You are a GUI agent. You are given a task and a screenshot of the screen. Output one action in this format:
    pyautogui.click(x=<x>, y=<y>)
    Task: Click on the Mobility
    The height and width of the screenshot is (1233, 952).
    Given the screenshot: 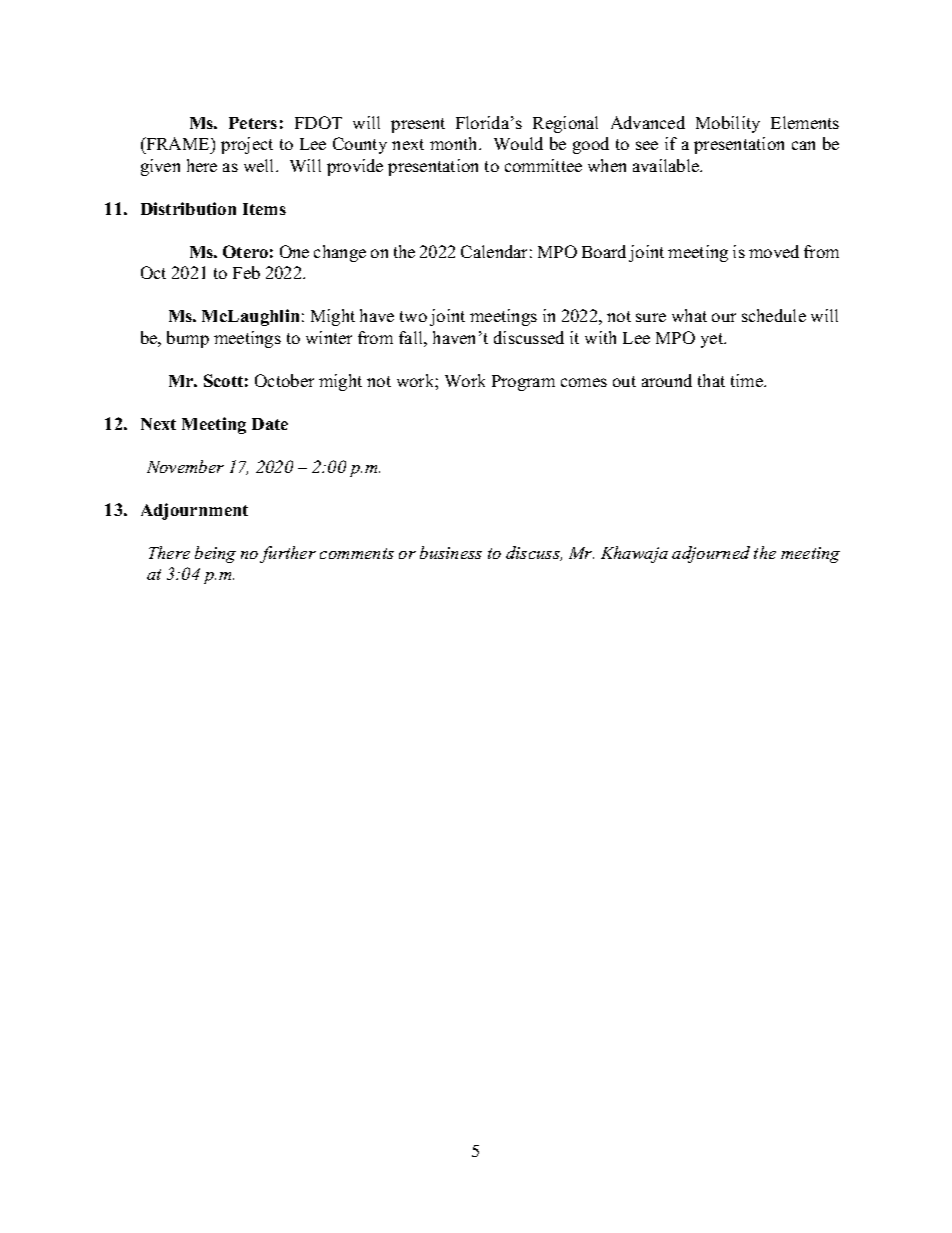 What is the action you would take?
    pyautogui.click(x=728, y=124)
